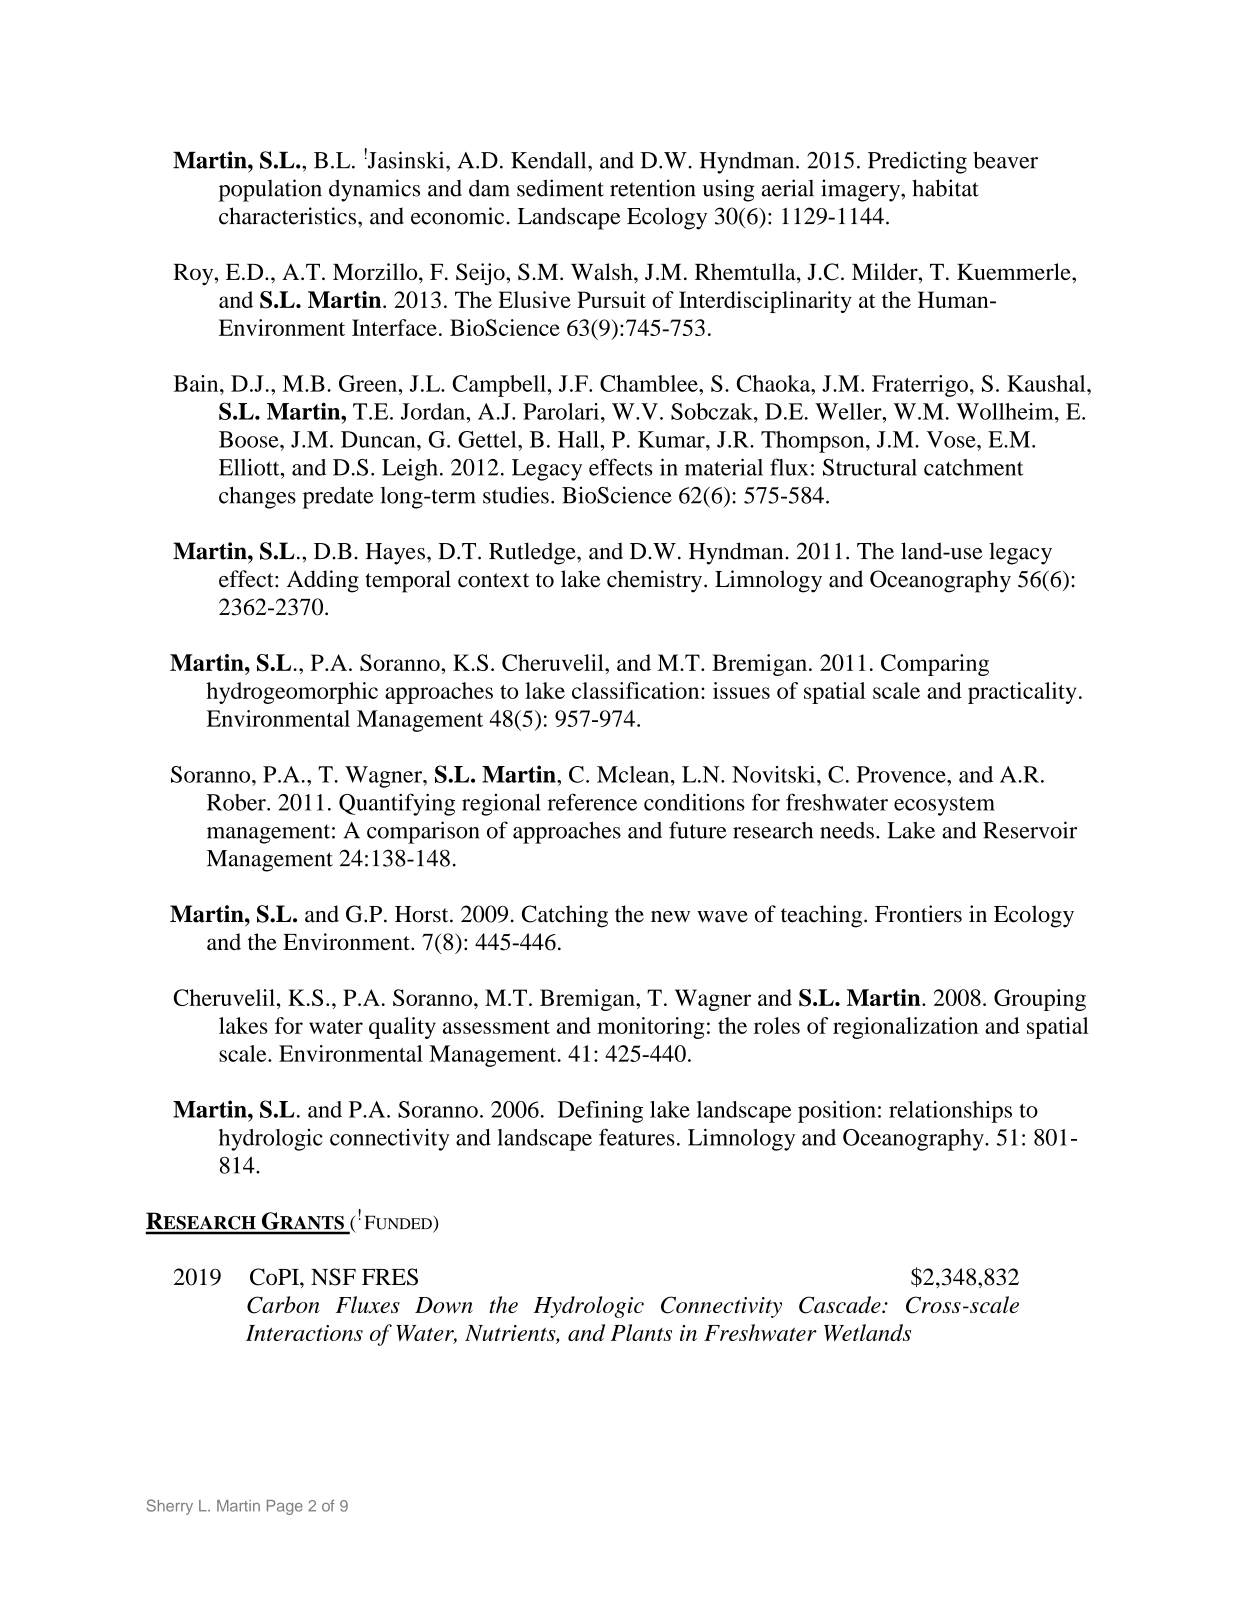 The width and height of the document is (1238, 1602). What do you see at coordinates (250, 467) in the document?
I see `Elliott` at bounding box center [250, 467].
